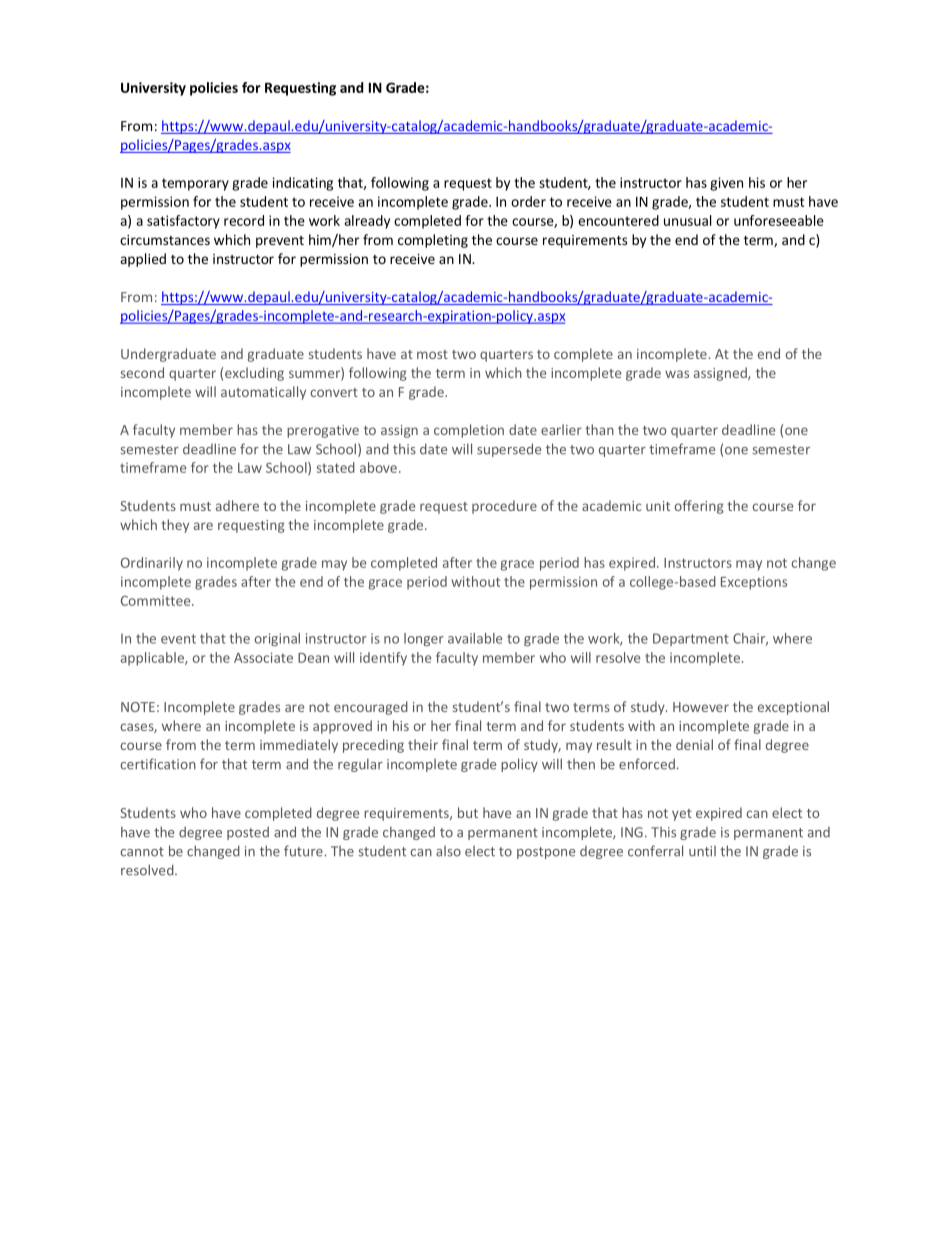  Describe the element at coordinates (701, 707) in the document. I see `However` at that location.
